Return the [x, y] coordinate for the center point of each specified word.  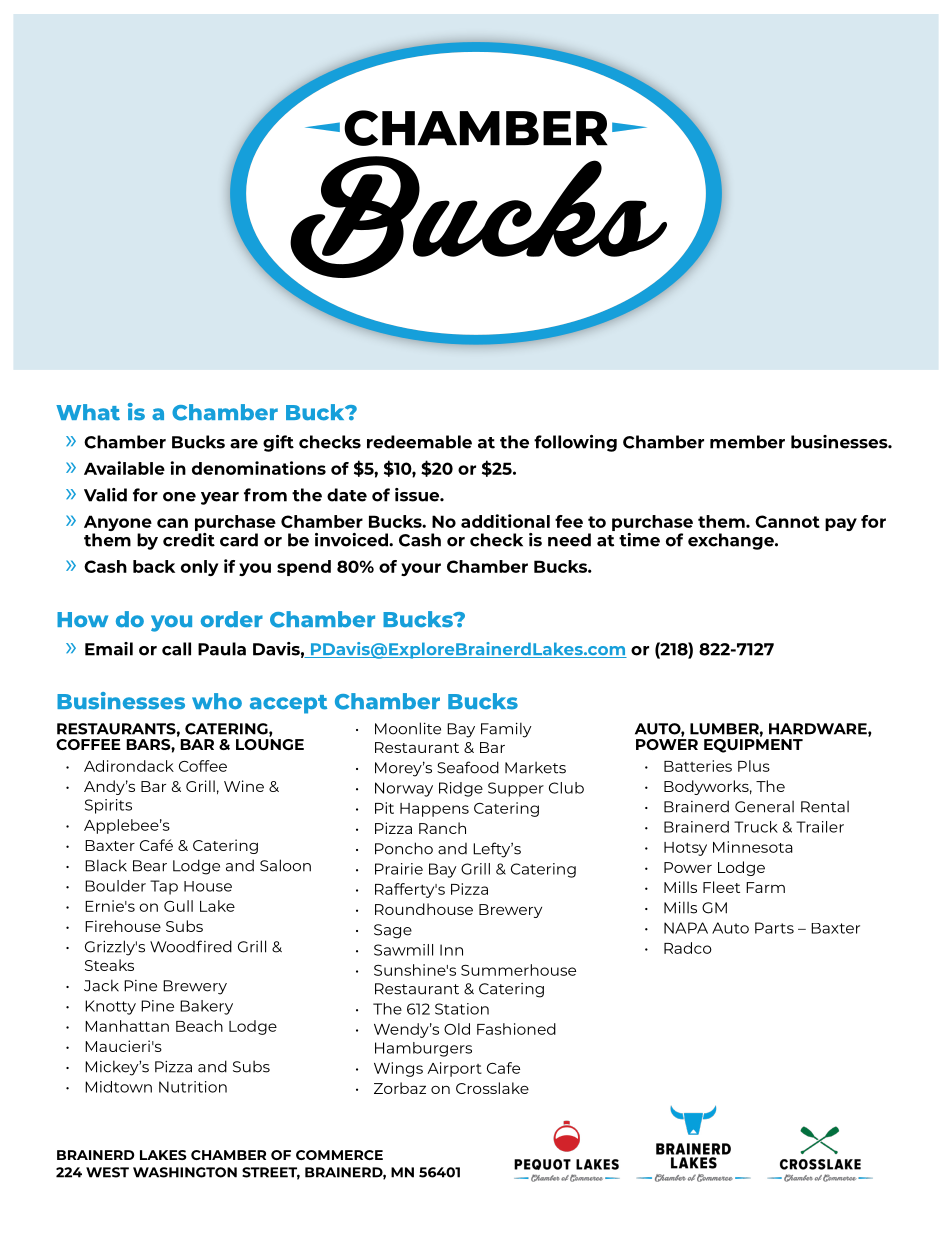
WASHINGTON [185, 1172]
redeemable [419, 442]
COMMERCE [339, 1155]
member [747, 442]
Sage [393, 931]
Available [124, 468]
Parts [774, 928]
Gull [178, 906]
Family [506, 730]
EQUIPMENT [753, 744]
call [176, 649]
